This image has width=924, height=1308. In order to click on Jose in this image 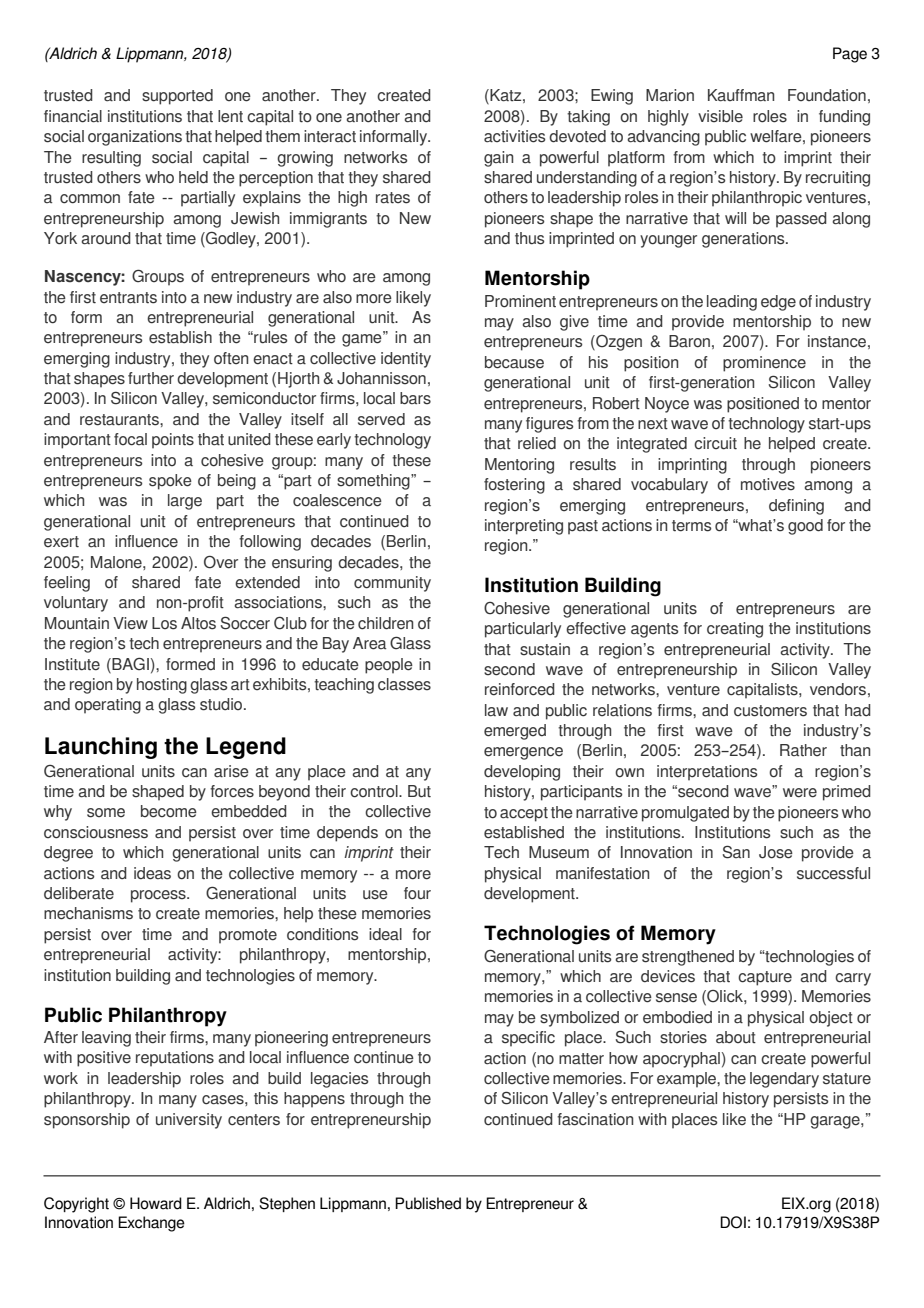, I will do `click(776, 852)`.
